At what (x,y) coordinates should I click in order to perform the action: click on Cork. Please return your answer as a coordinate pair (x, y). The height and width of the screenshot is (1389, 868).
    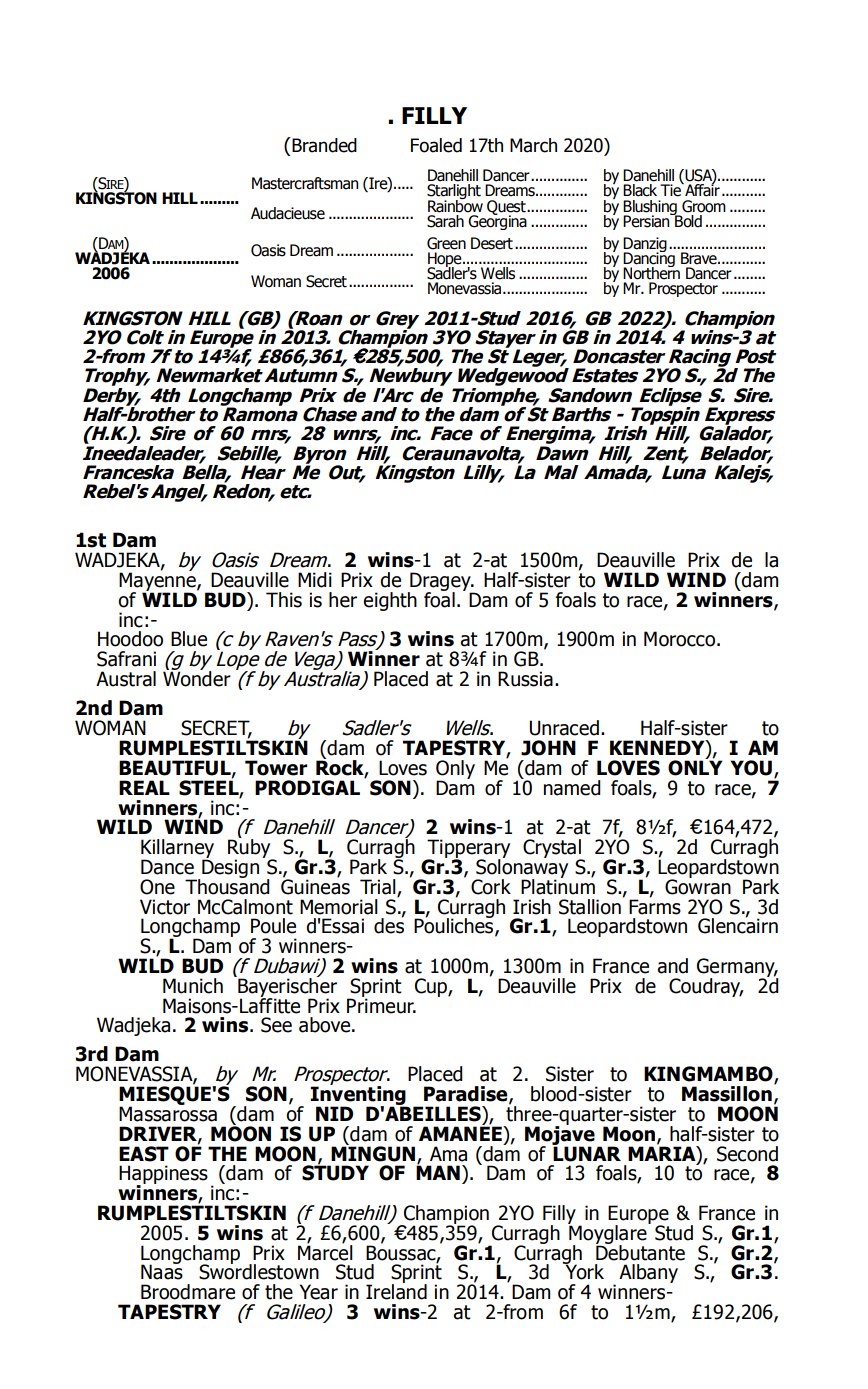
    Looking at the image, I should click on (491, 887).
